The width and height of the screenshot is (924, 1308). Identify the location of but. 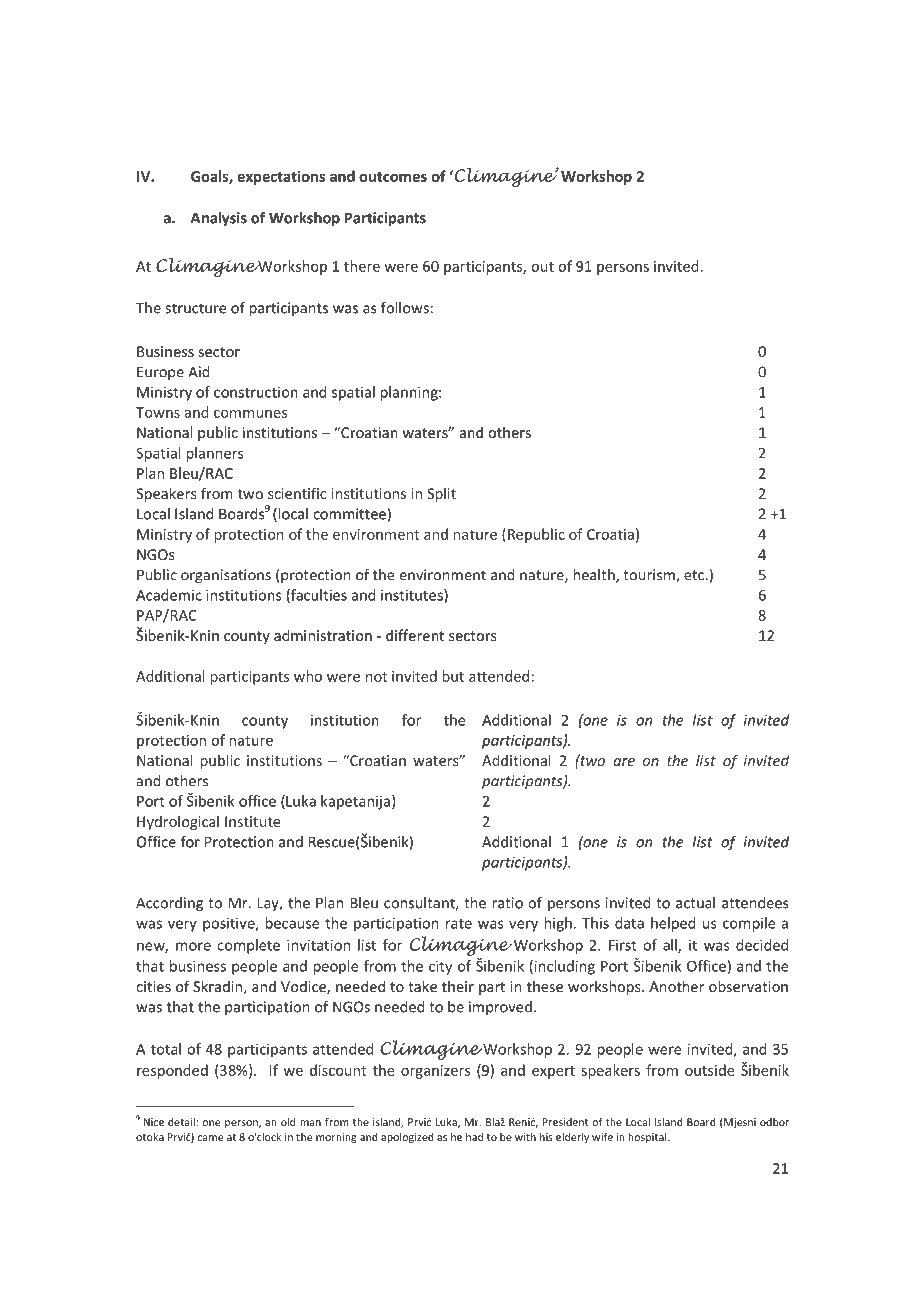
(453, 676).
